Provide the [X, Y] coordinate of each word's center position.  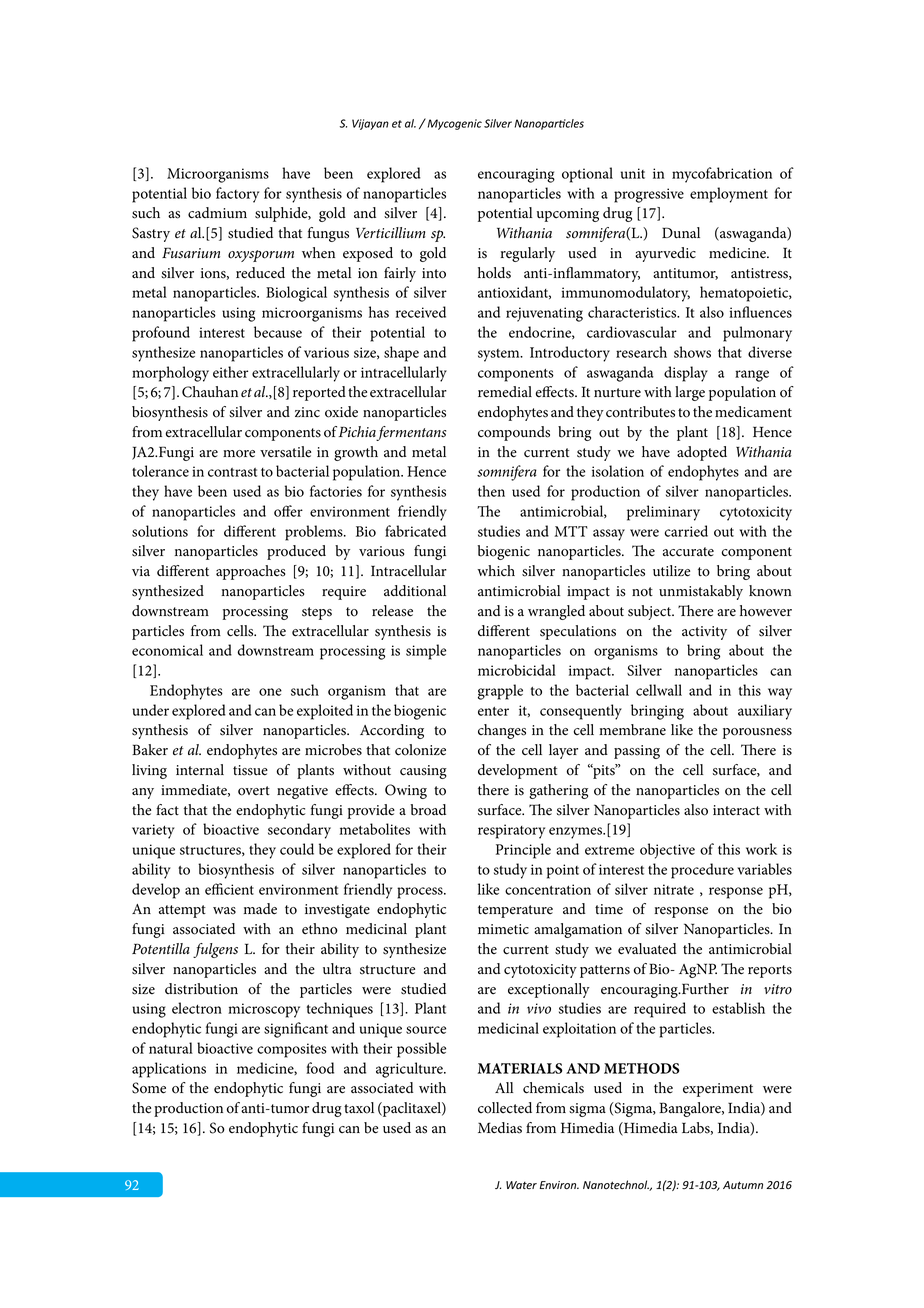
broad [428, 810]
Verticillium [390, 232]
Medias [500, 1128]
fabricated [415, 531]
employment [729, 195]
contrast [232, 472]
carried [686, 531]
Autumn [743, 1185]
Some [149, 1088]
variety [153, 831]
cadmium [217, 213]
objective [667, 851]
